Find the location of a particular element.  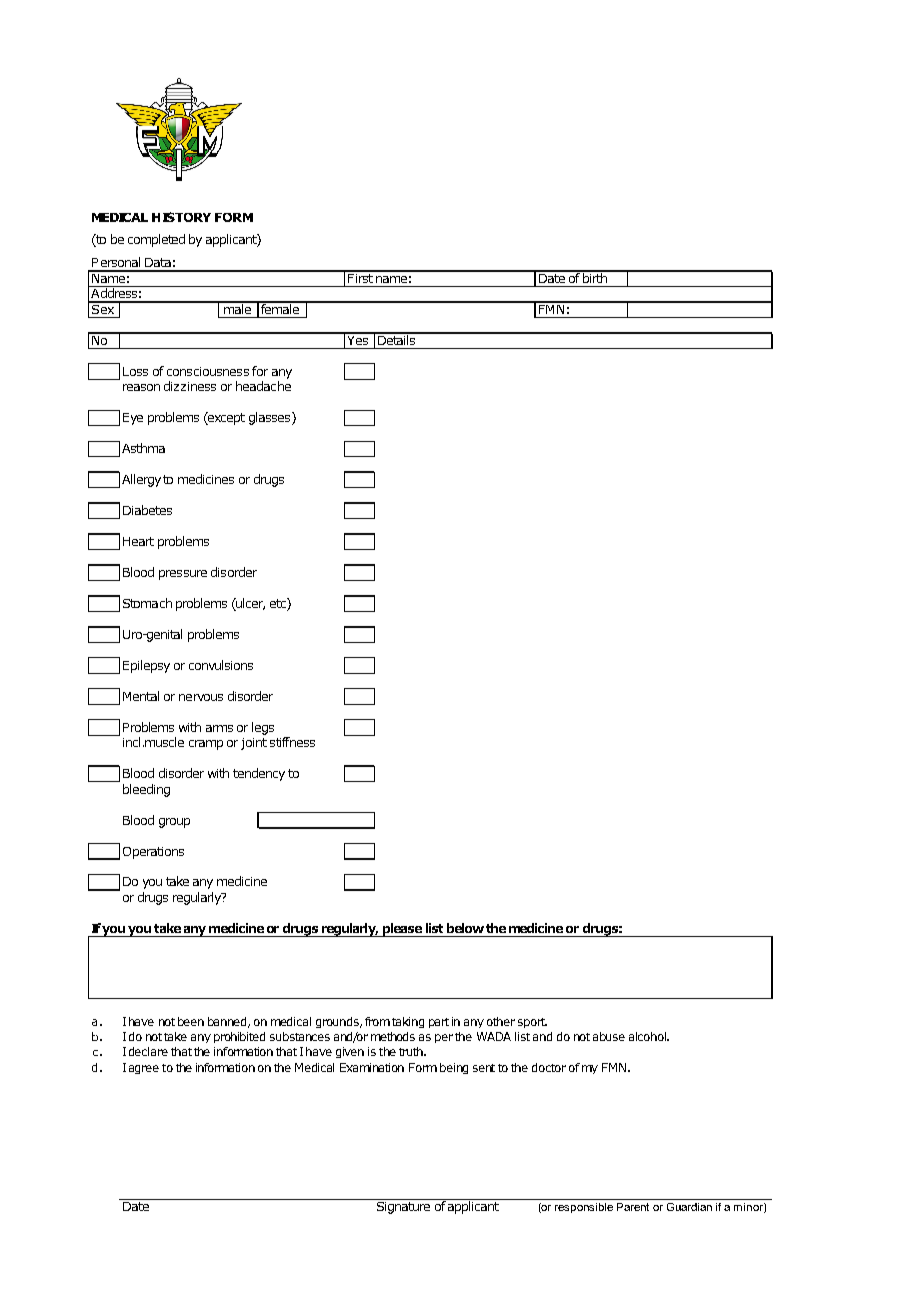

headache is located at coordinates (263, 386).
